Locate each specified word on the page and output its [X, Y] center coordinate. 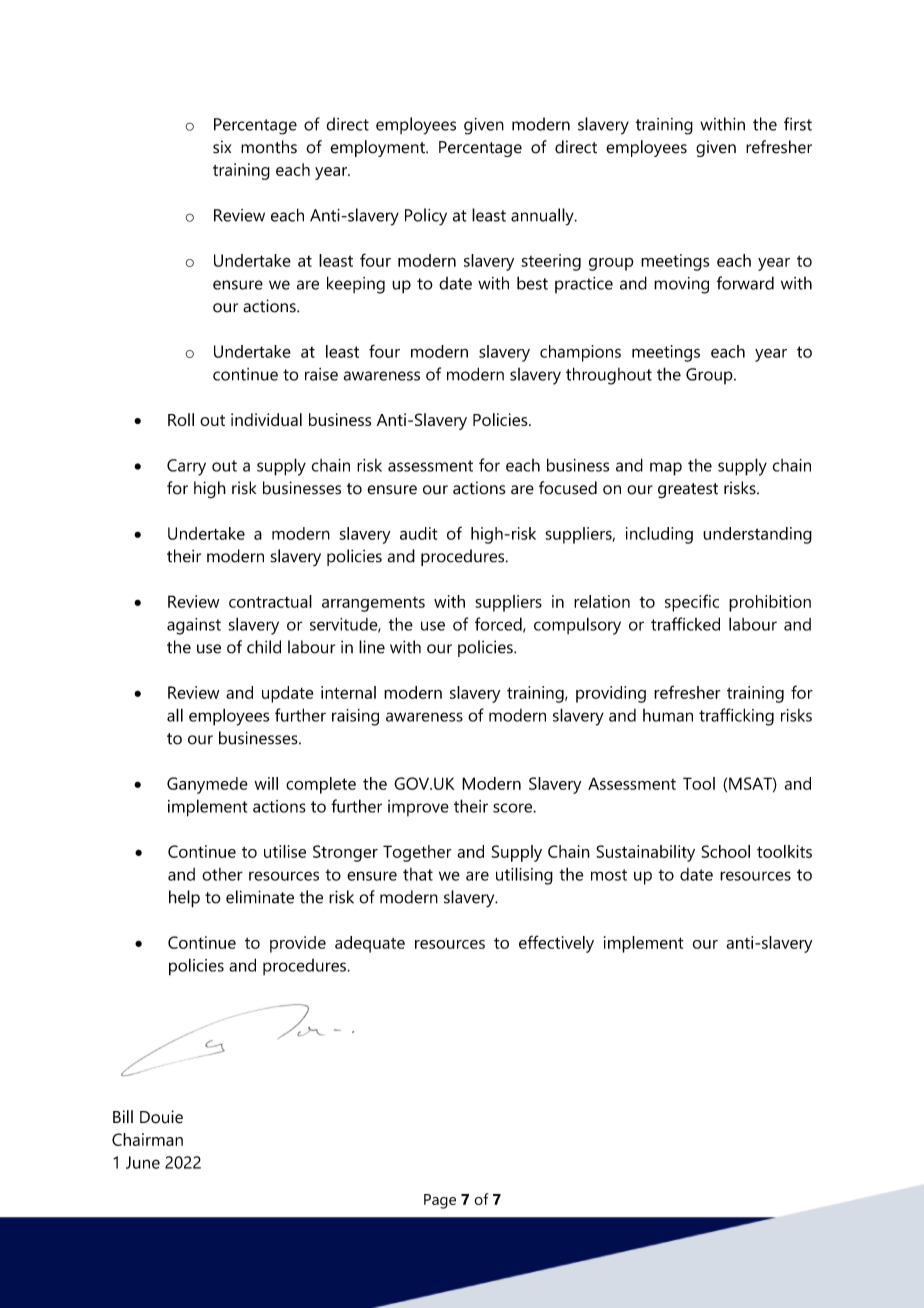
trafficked [685, 624]
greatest [688, 491]
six [222, 147]
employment [378, 148]
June [143, 1162]
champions [580, 353]
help [184, 899]
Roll [181, 419]
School [725, 851]
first [798, 124]
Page [440, 1201]
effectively [556, 944]
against [194, 626]
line [372, 647]
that [418, 874]
